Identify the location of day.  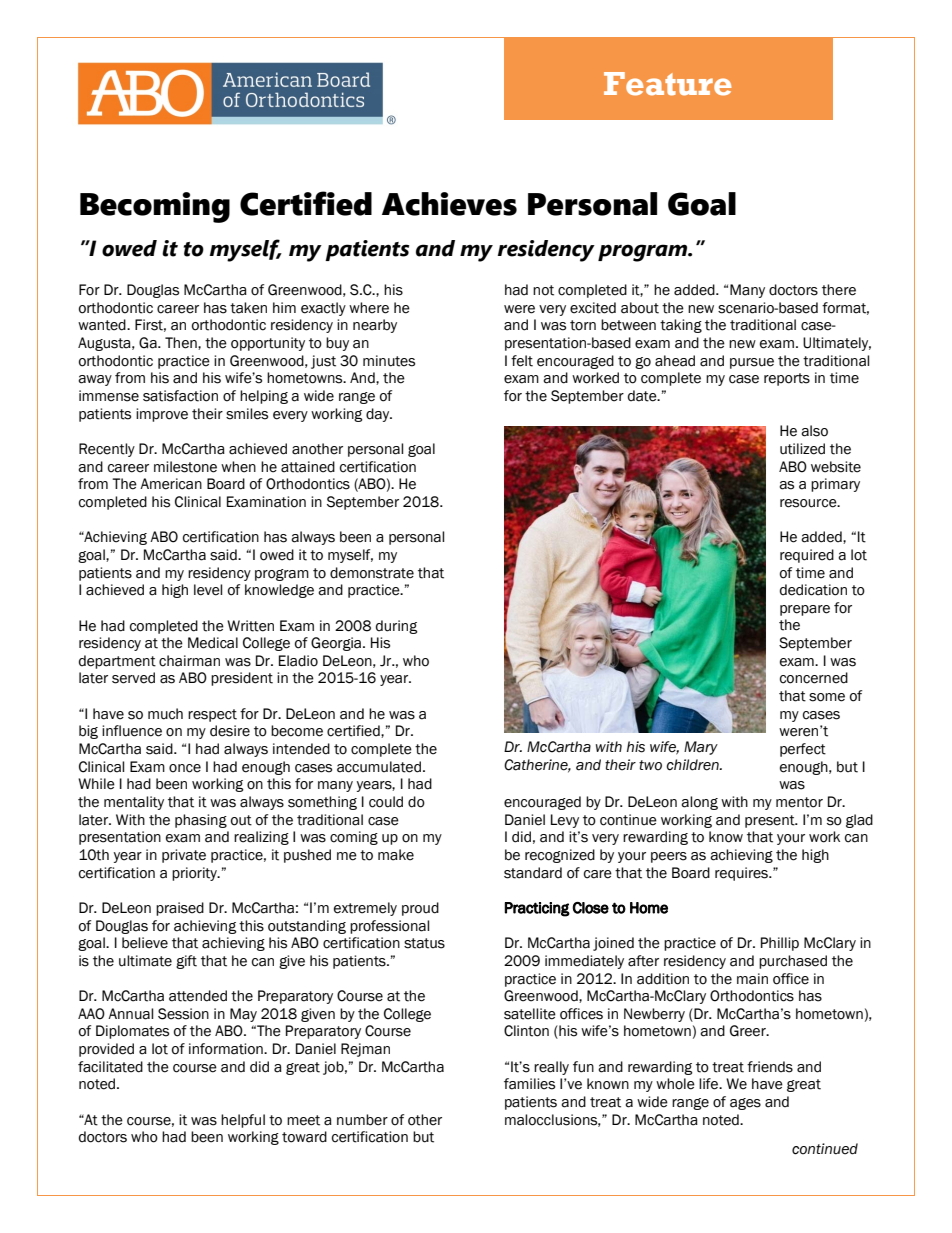
(379, 415).
